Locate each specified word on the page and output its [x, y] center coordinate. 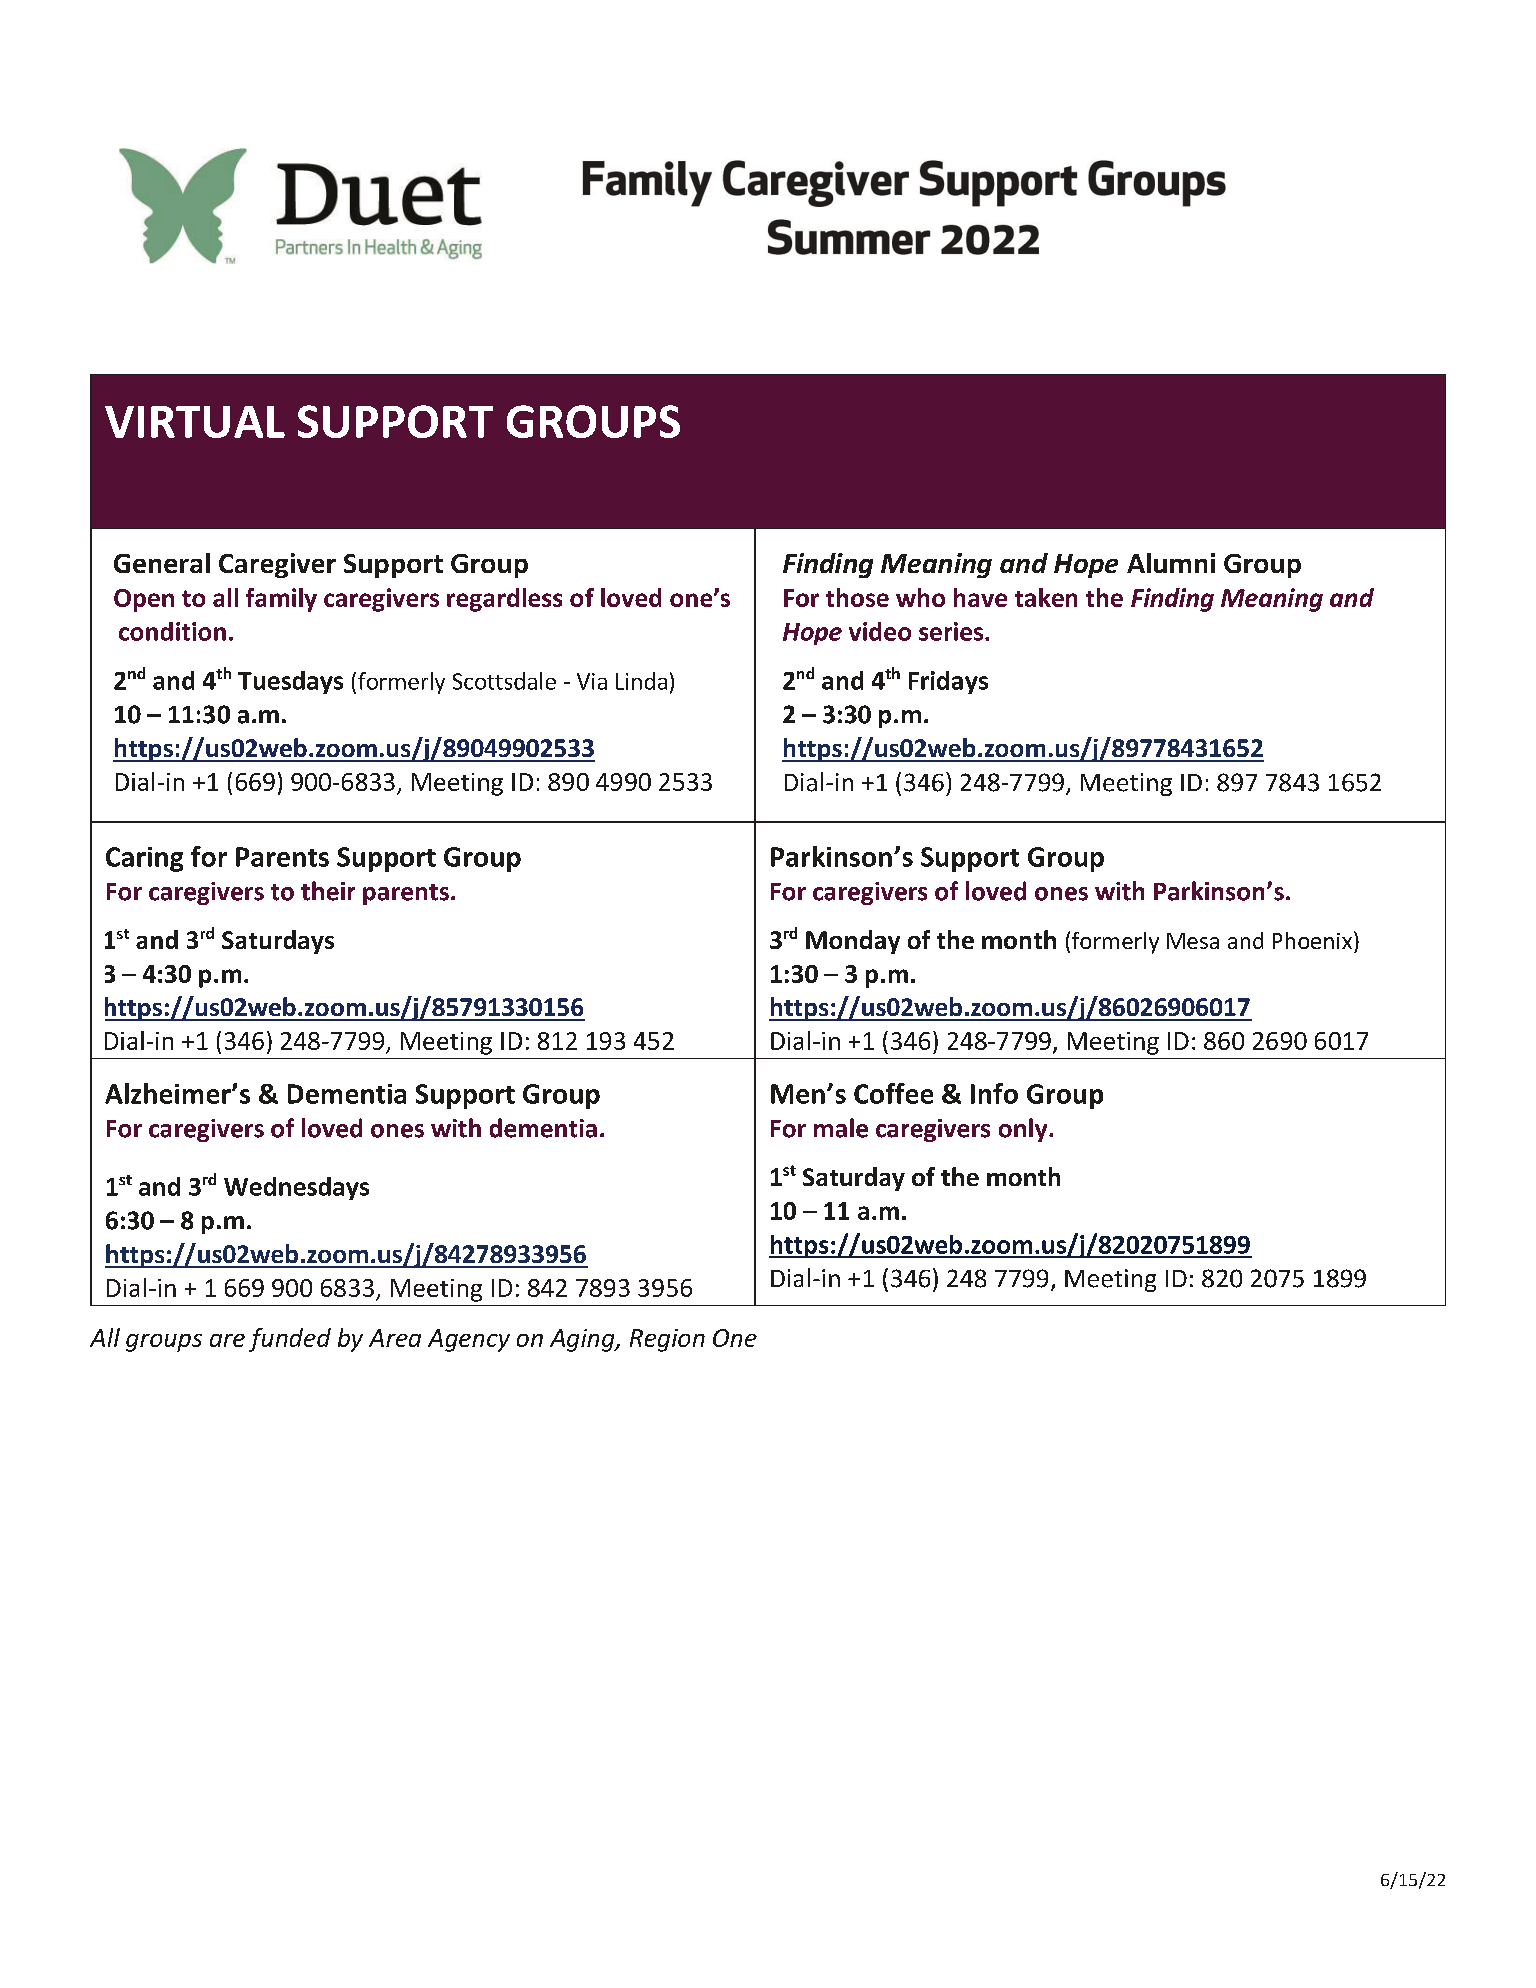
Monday [853, 942]
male [841, 1128]
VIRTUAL [195, 422]
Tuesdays [290, 682]
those [857, 597]
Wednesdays [296, 1188]
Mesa [1193, 941]
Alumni [1171, 563]
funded [290, 1340]
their [328, 891]
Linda [641, 681]
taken [1046, 597]
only [1024, 1130]
